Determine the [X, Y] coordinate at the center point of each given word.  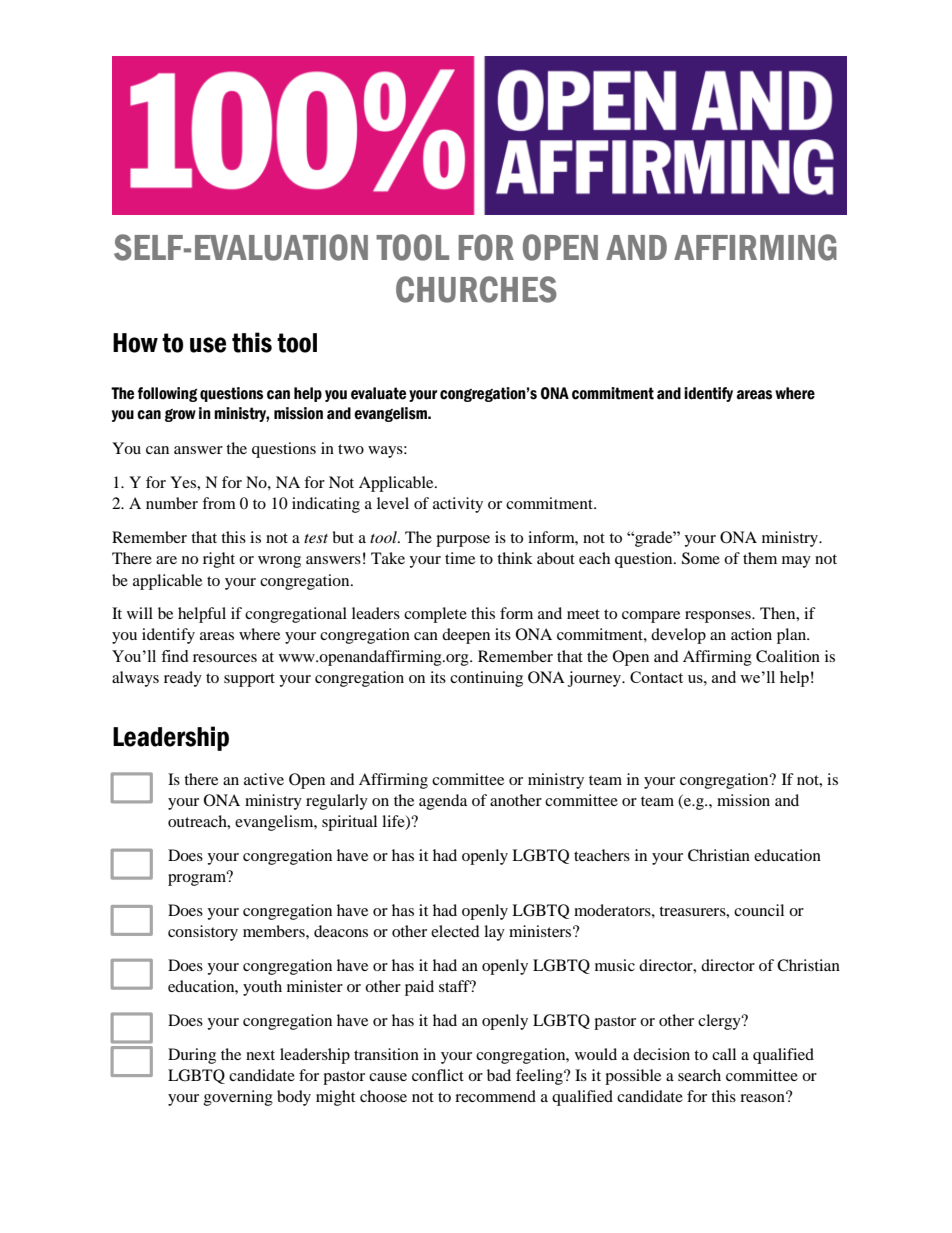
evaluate [378, 393]
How [135, 343]
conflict [438, 1075]
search [699, 1075]
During [192, 1056]
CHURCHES [476, 289]
